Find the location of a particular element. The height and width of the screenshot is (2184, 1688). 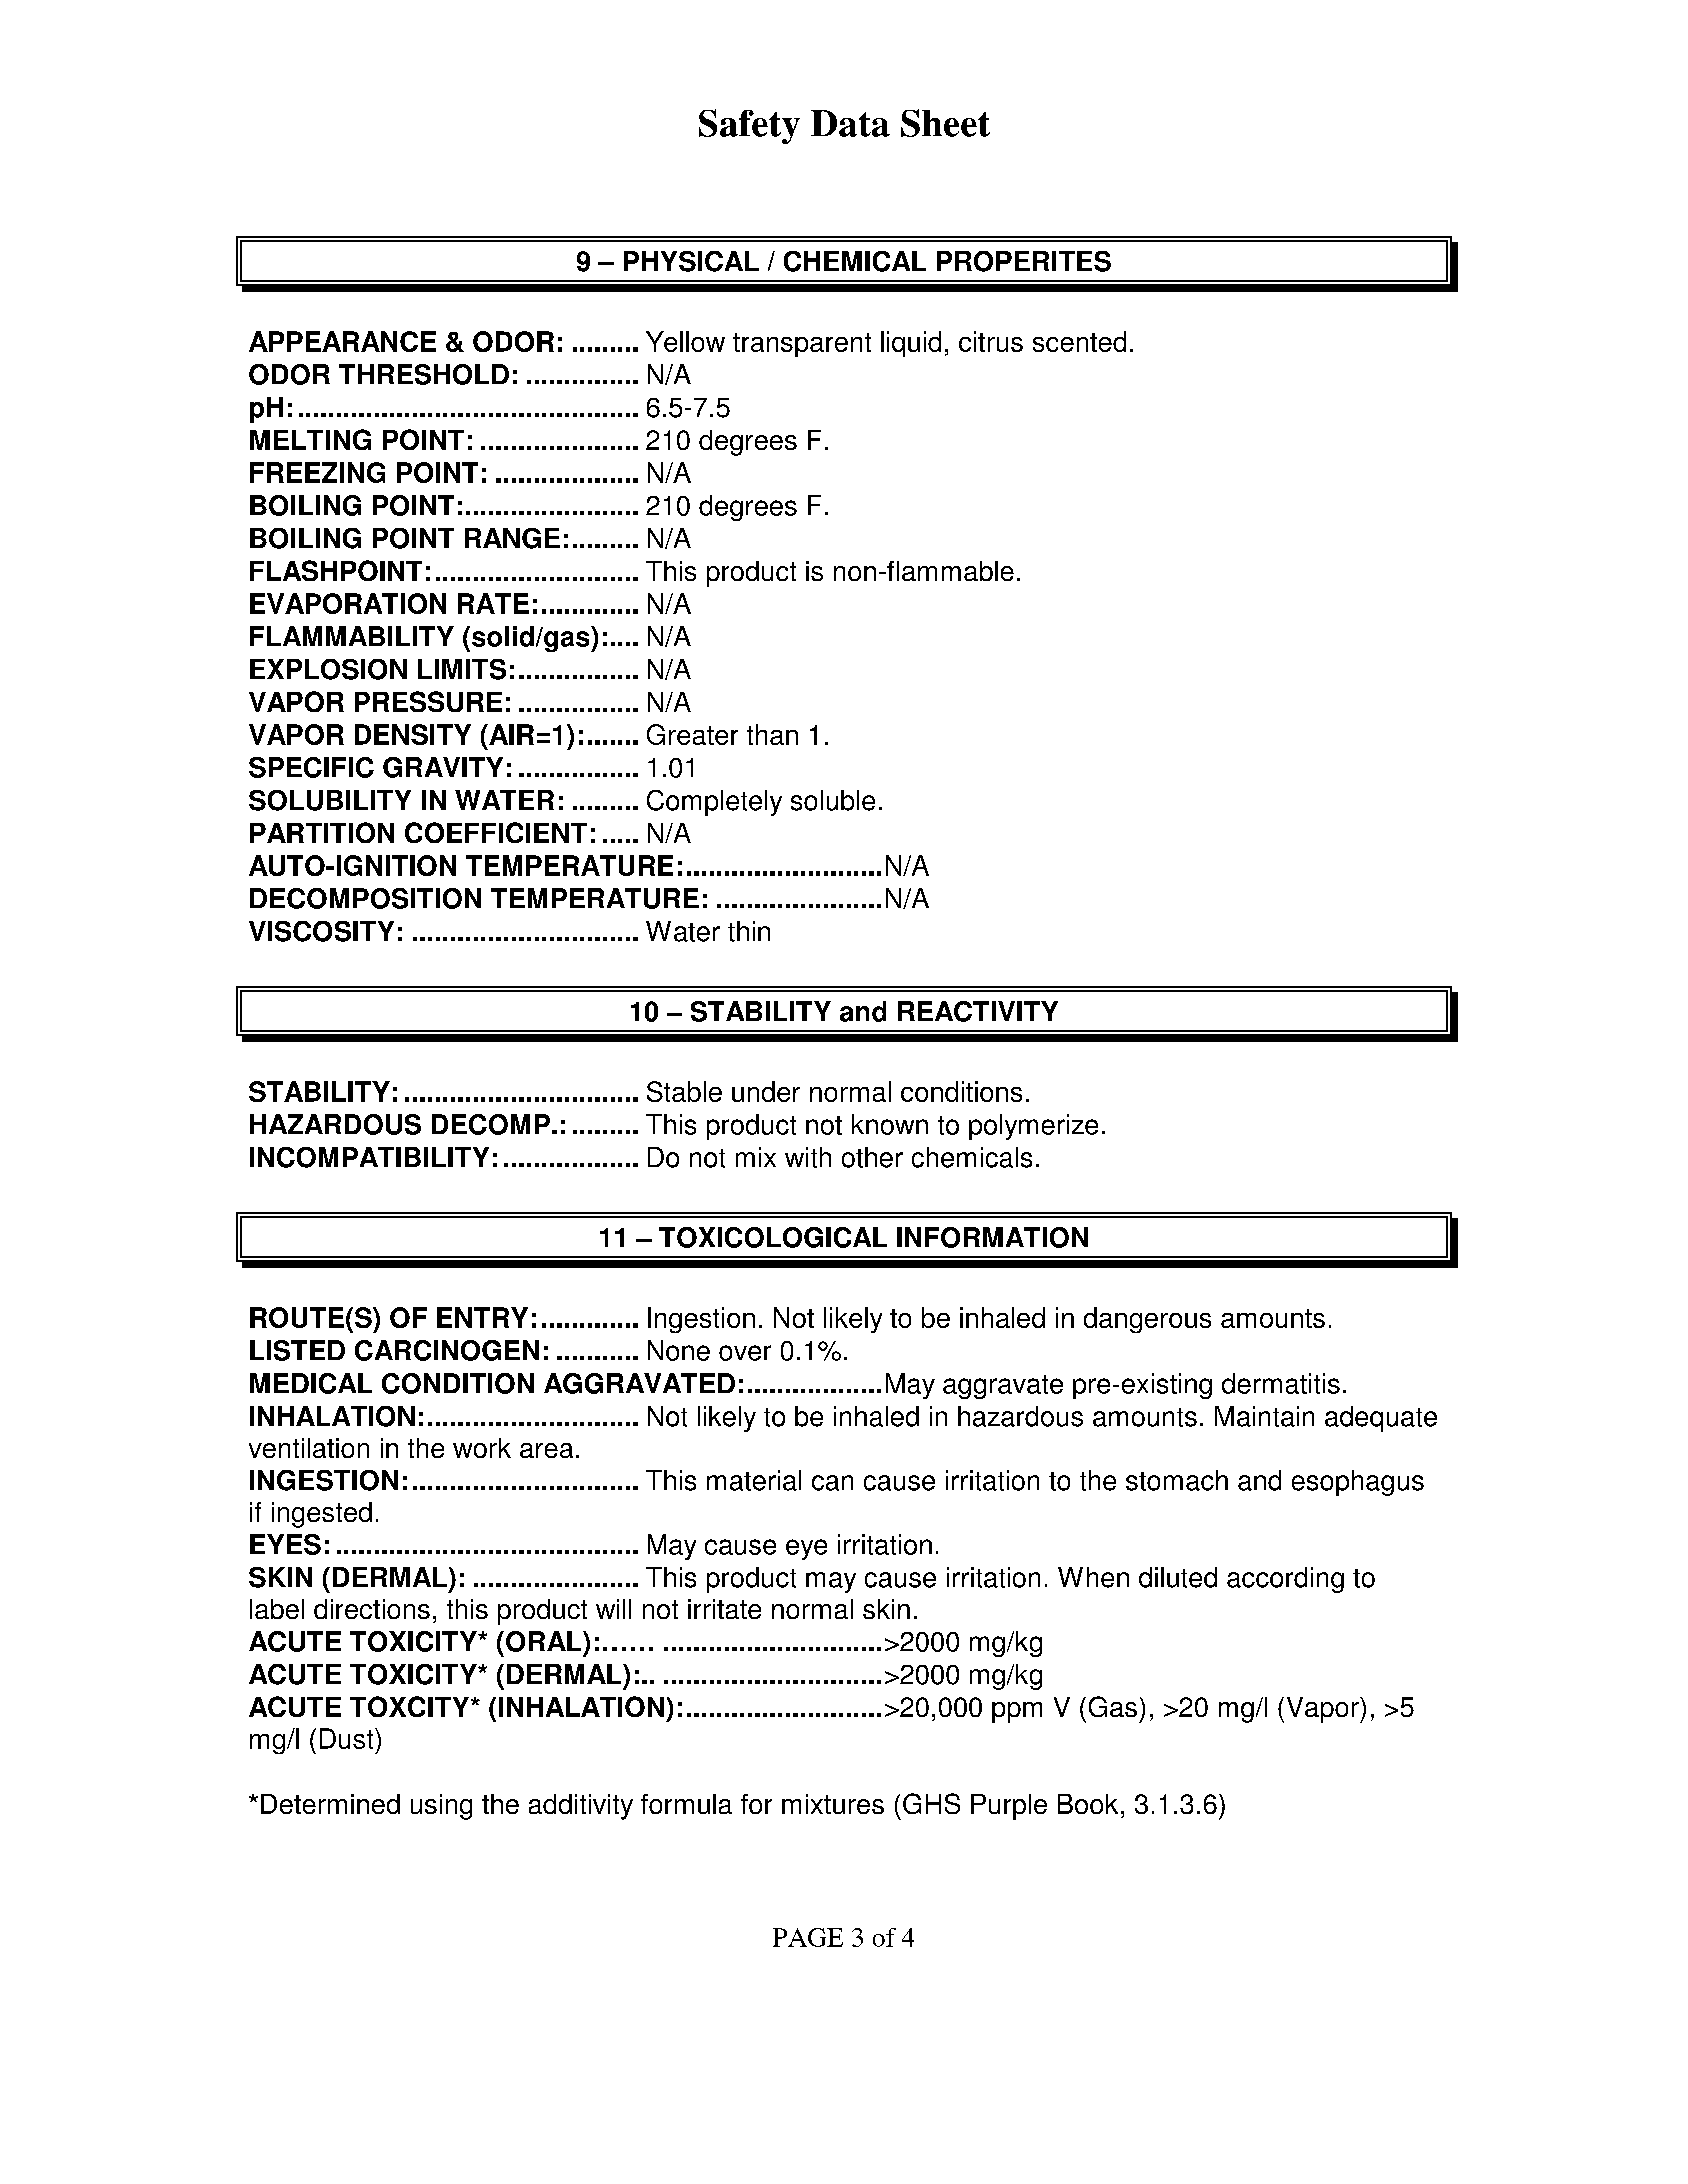

scented is located at coordinates (1079, 341).
